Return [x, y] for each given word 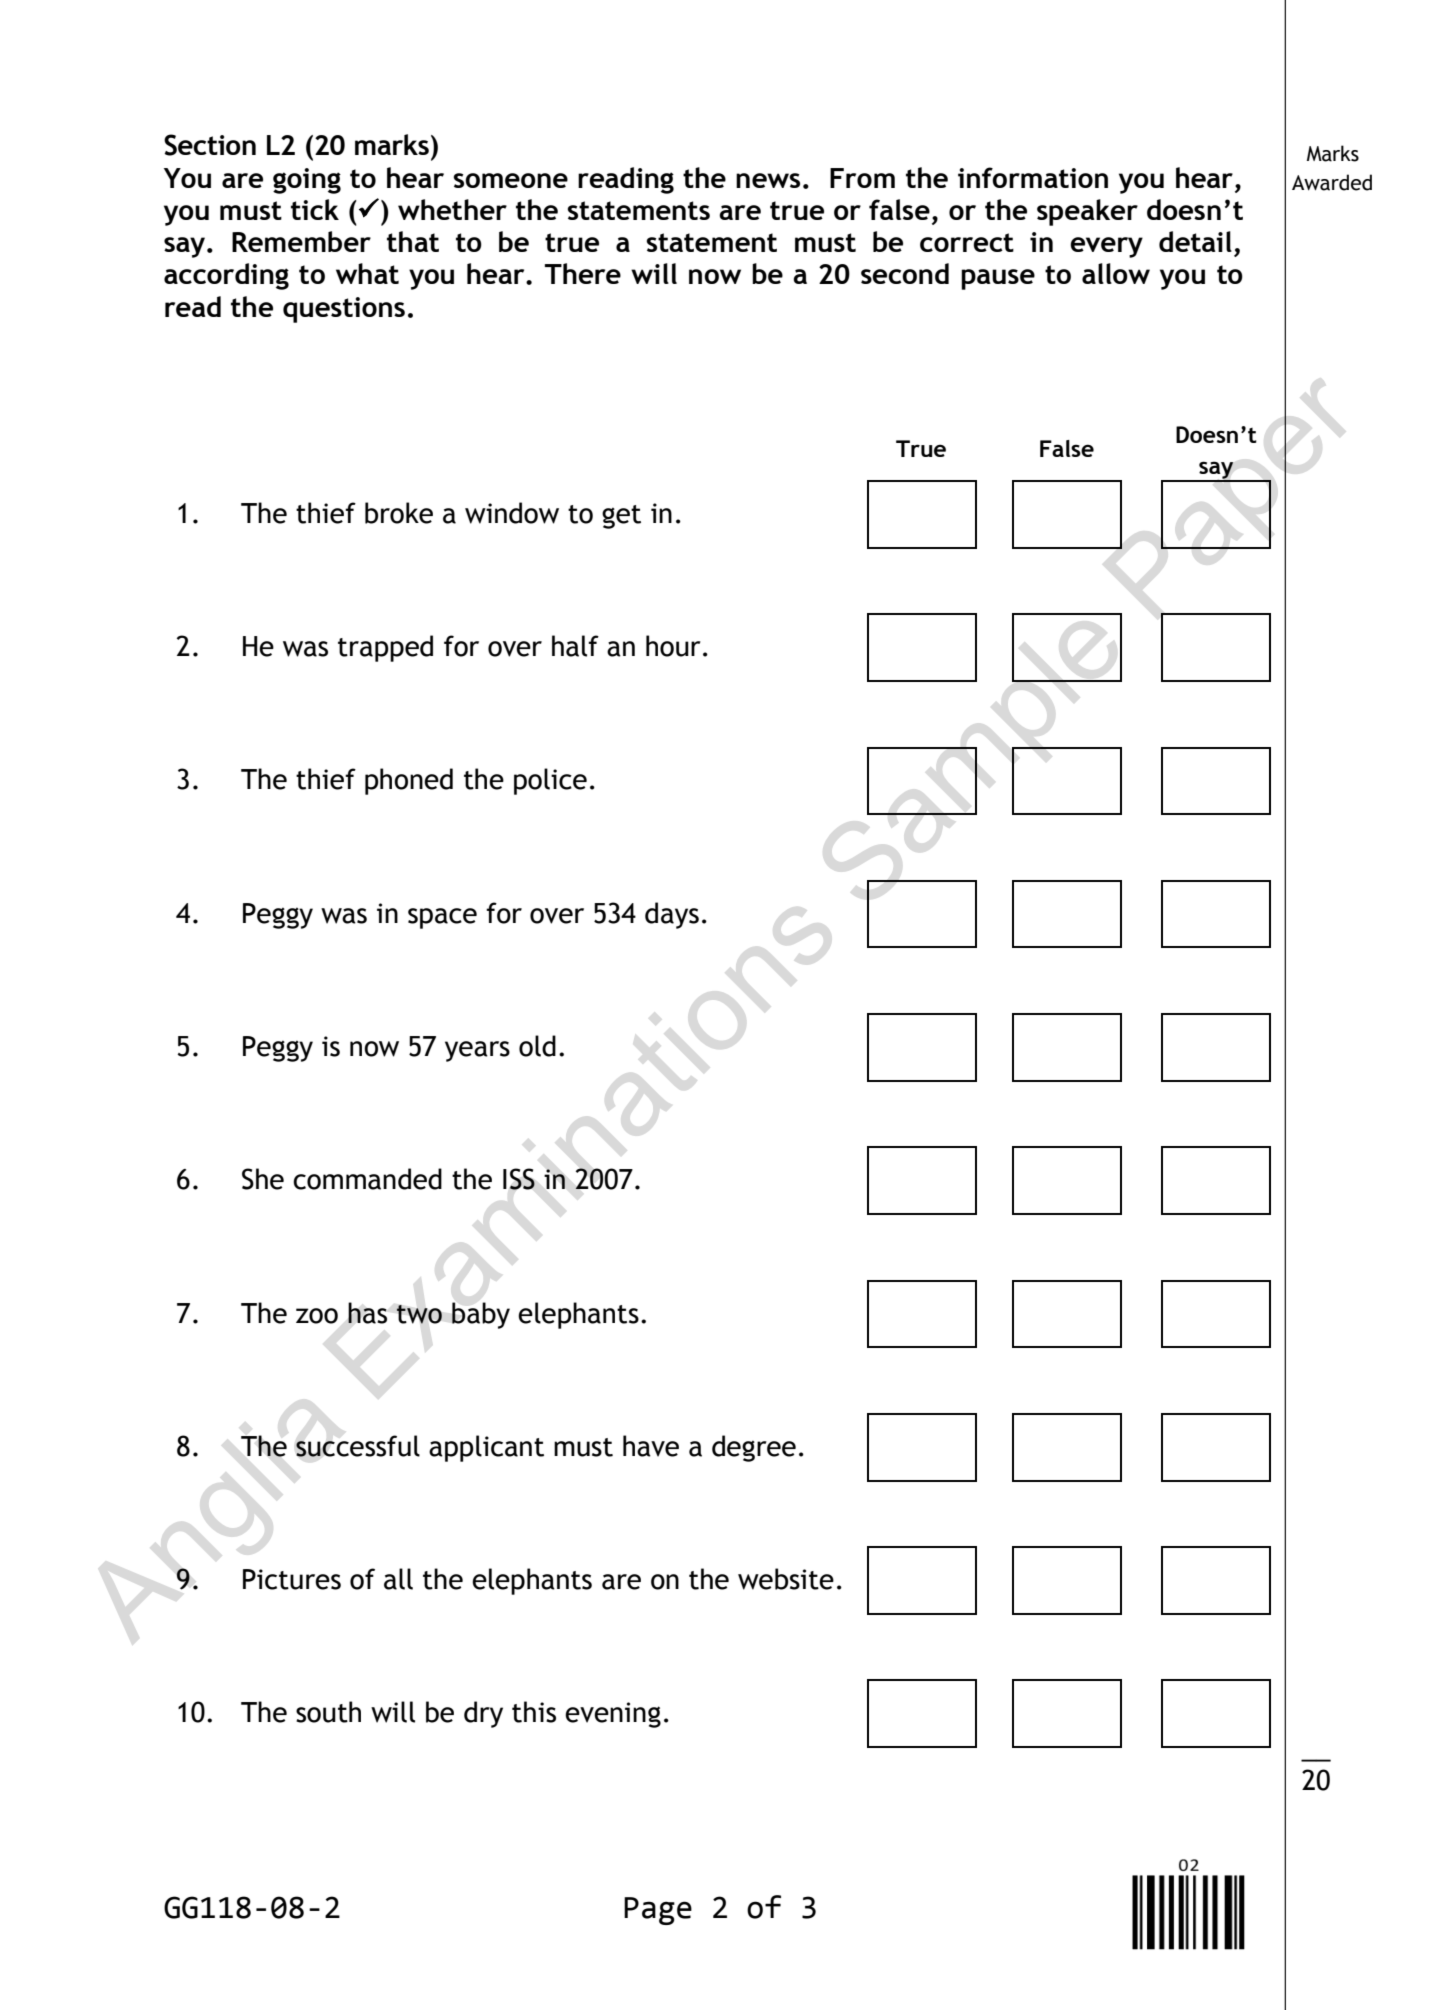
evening [613, 1715]
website [786, 1579]
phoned [409, 781]
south [328, 1712]
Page [658, 1911]
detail [1195, 241]
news [768, 180]
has [367, 1313]
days [672, 915]
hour [673, 646]
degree [754, 1448]
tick [315, 209]
